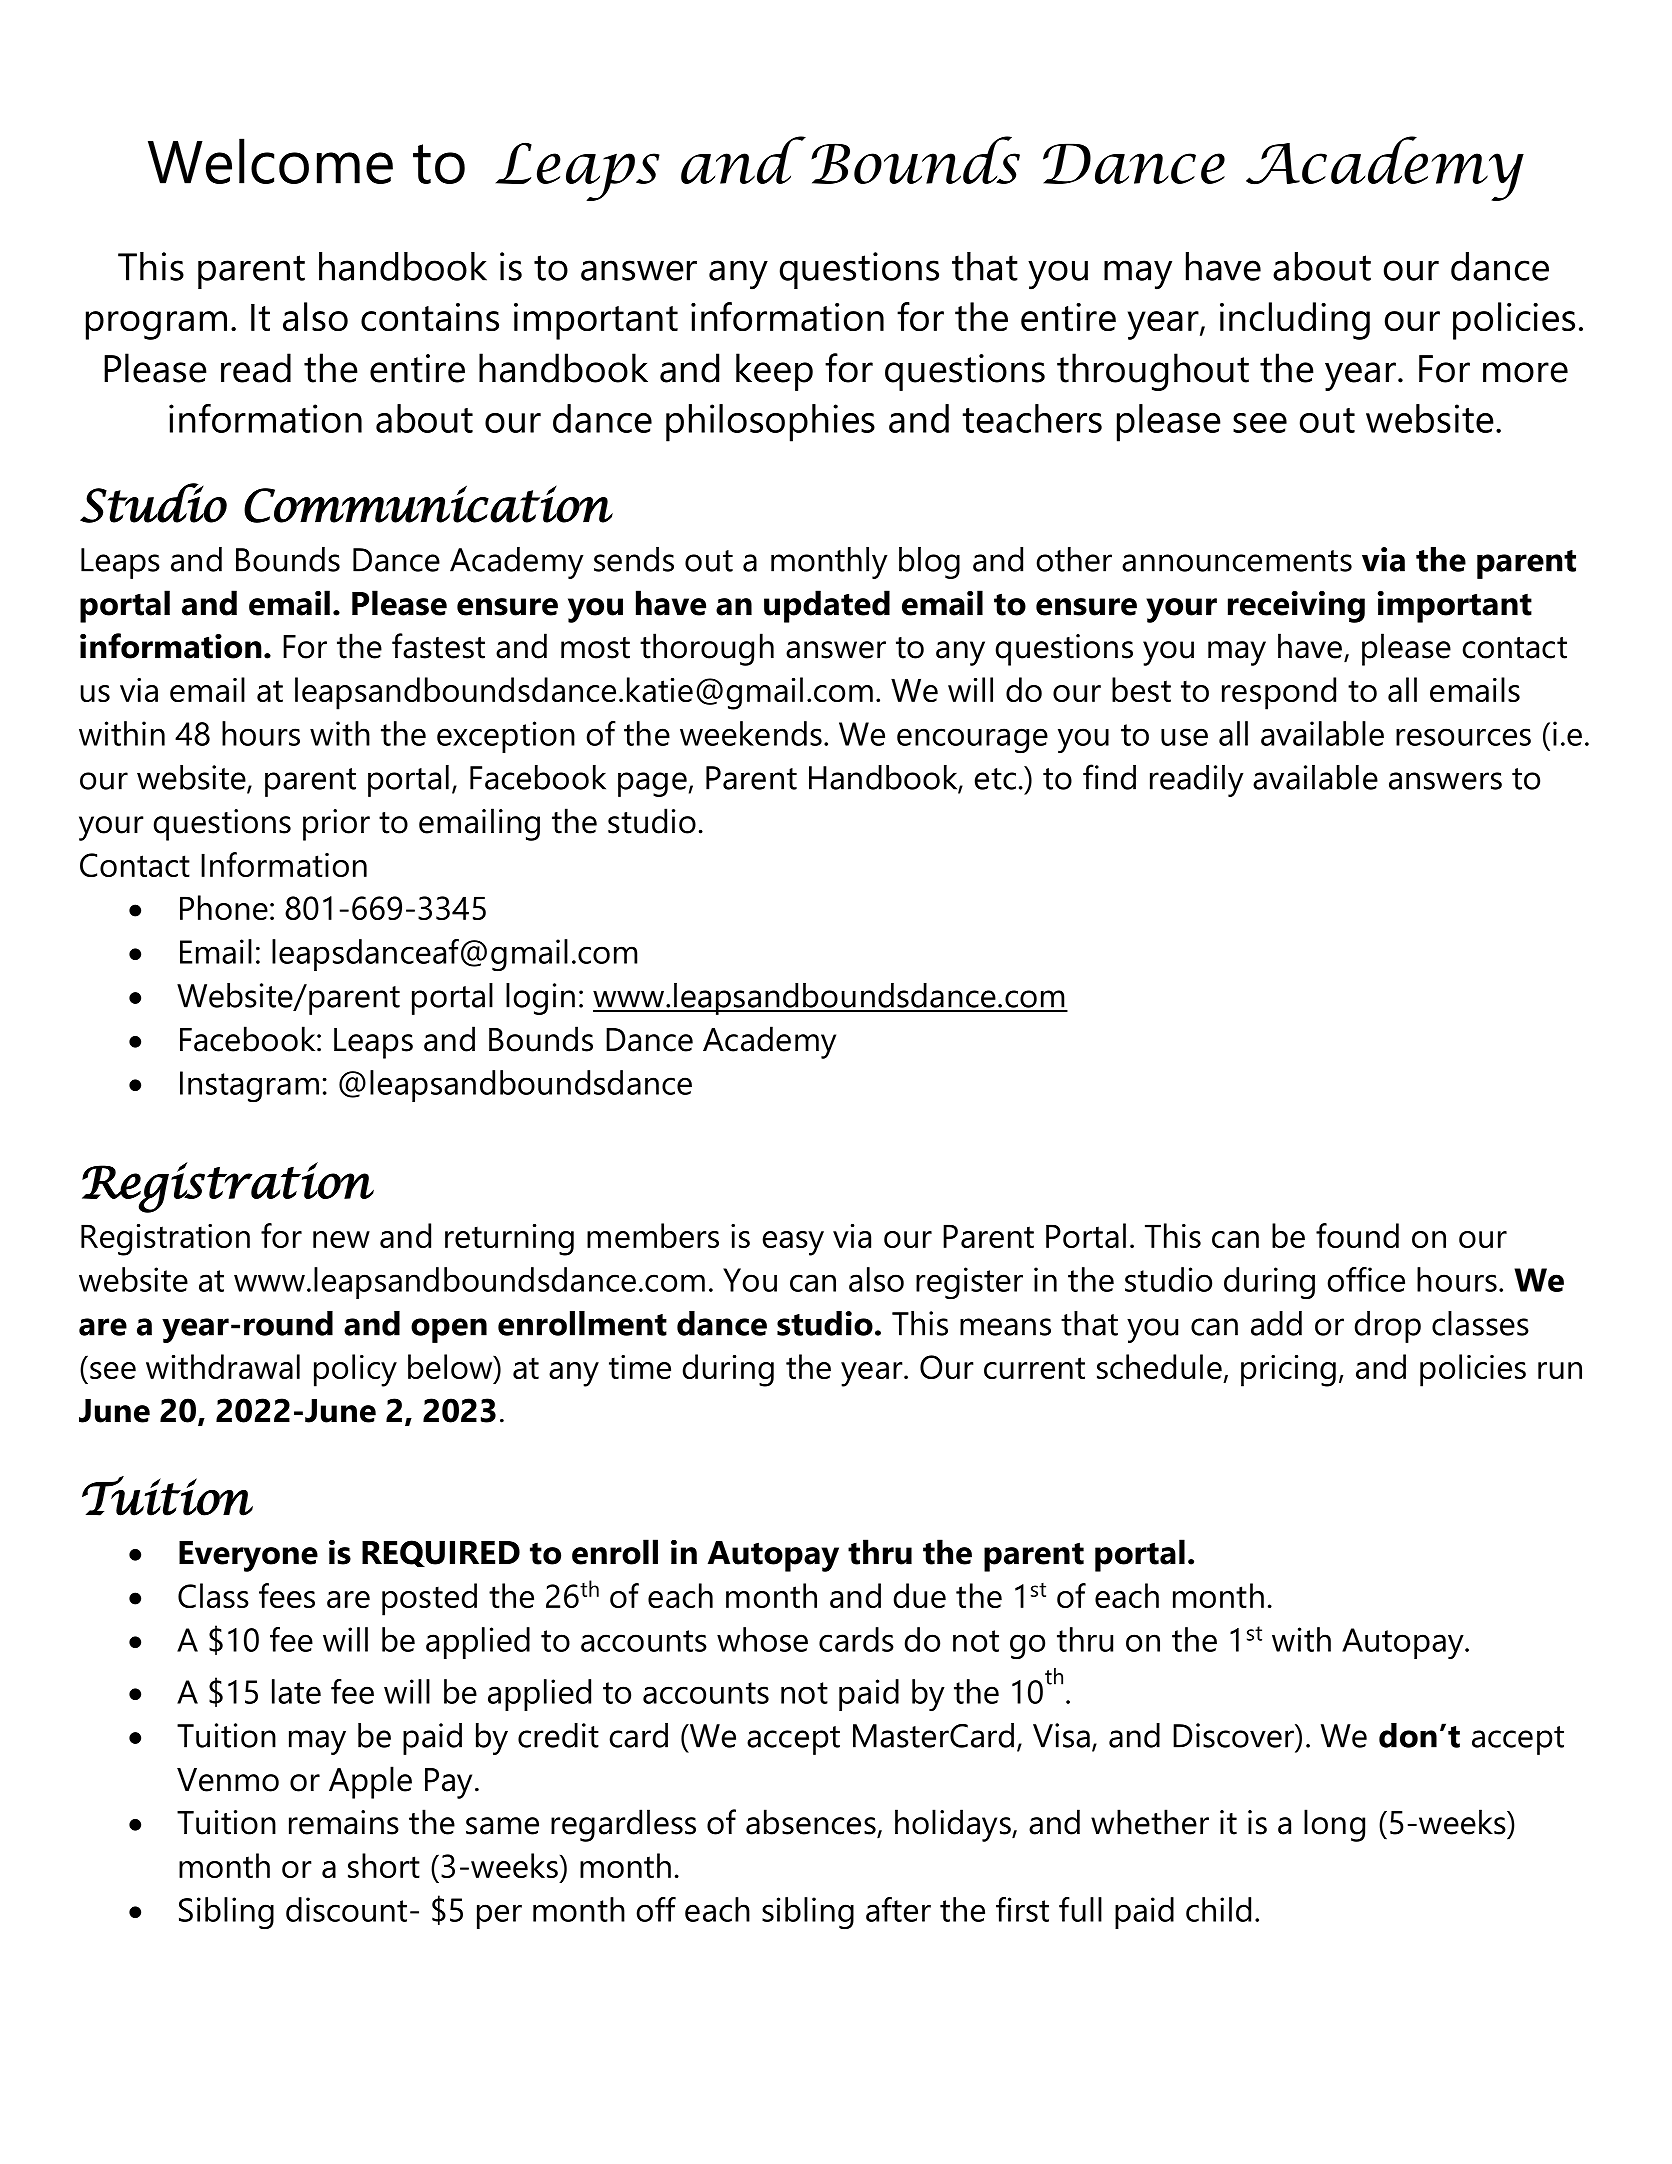  What do you see at coordinates (384, 1865) in the document?
I see `short` at bounding box center [384, 1865].
